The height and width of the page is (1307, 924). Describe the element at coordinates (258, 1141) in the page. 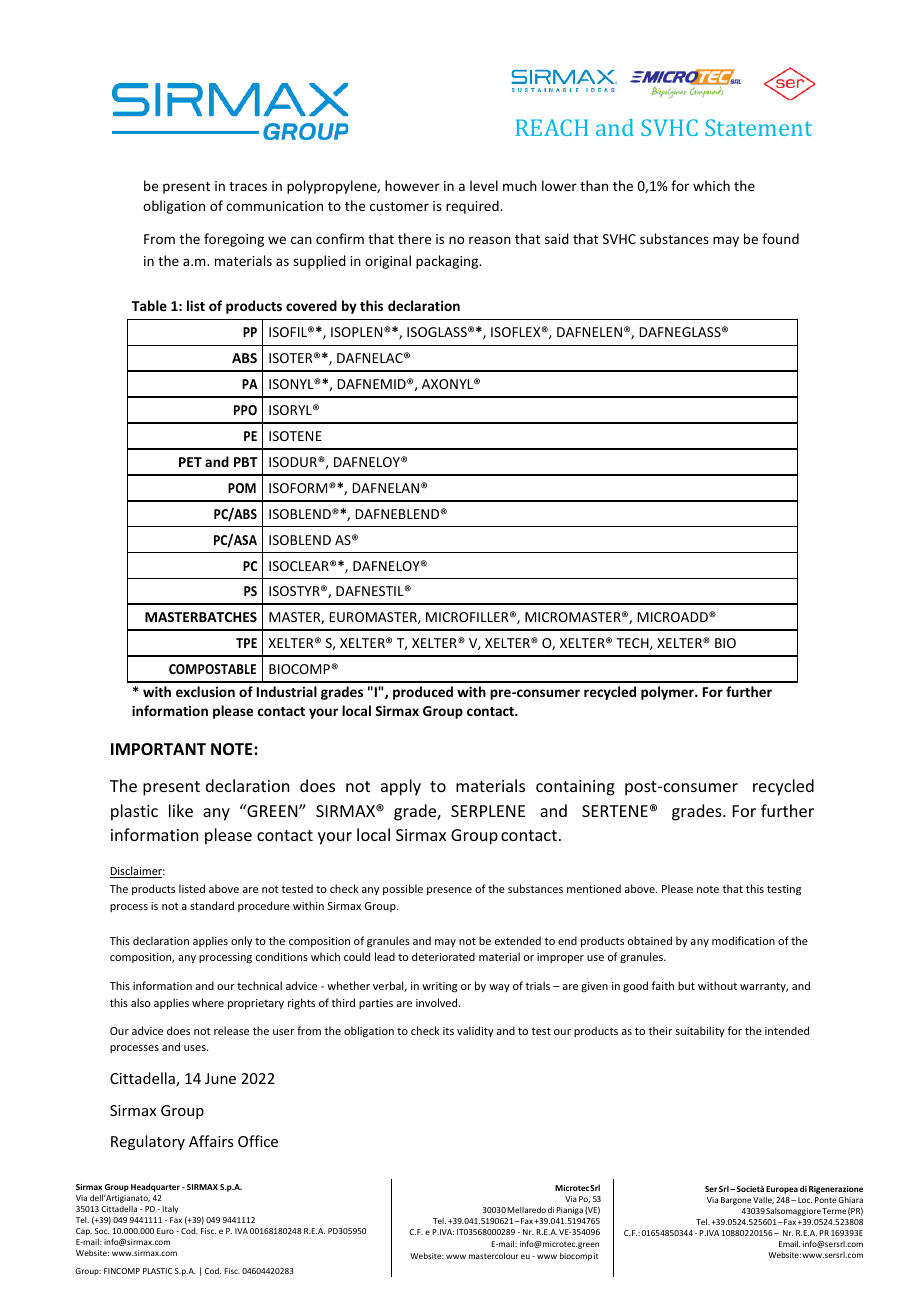

I see `Office` at that location.
